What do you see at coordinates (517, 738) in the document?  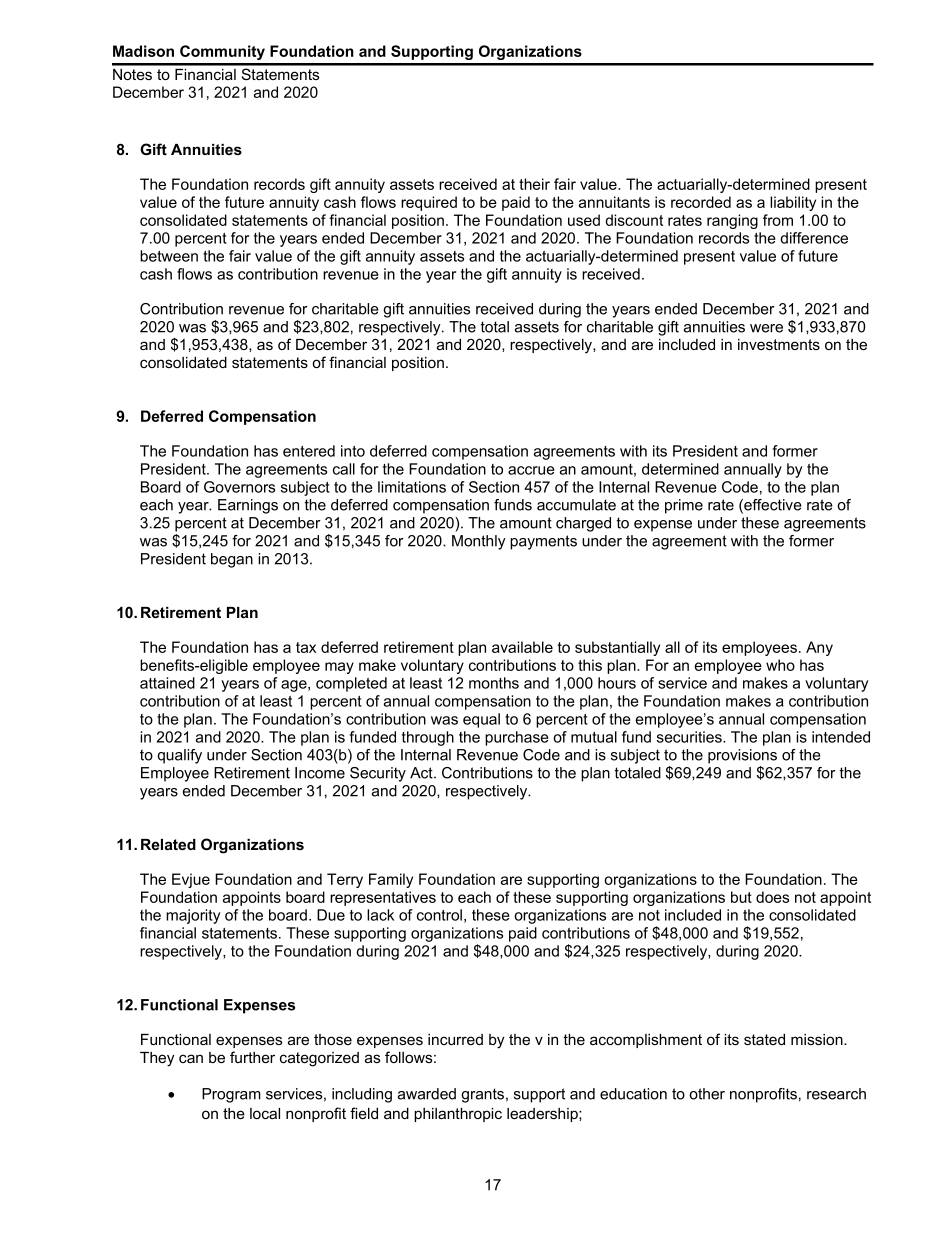 I see `purchase` at bounding box center [517, 738].
